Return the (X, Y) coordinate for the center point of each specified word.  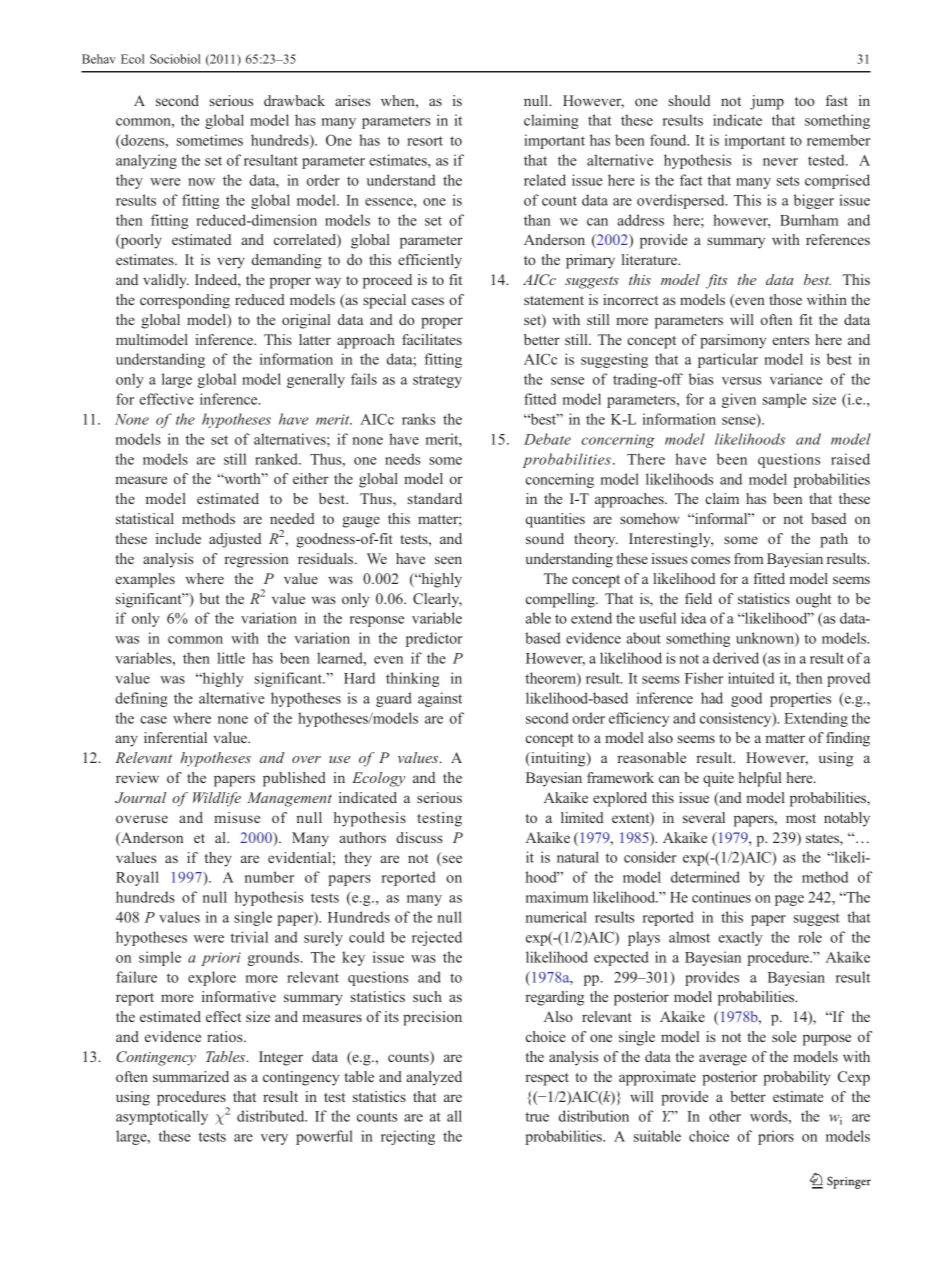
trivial (249, 937)
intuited (751, 678)
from (748, 558)
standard (435, 498)
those (785, 299)
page (789, 900)
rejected (437, 938)
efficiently (430, 261)
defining (141, 699)
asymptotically (162, 1117)
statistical (145, 518)
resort (425, 141)
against (440, 699)
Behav (99, 59)
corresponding (185, 301)
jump (767, 102)
